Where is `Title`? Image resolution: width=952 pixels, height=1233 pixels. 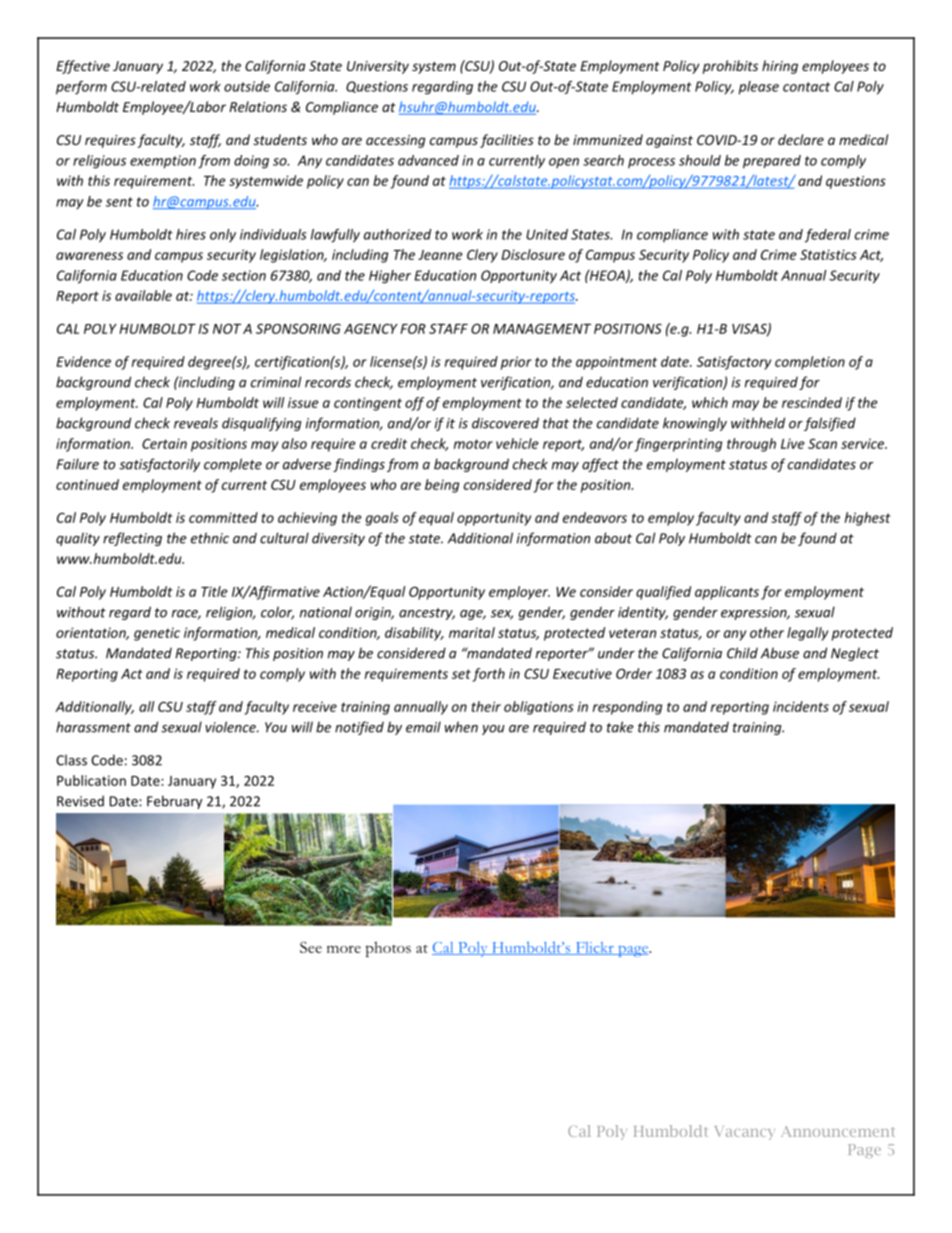 Title is located at coordinates (214, 591).
